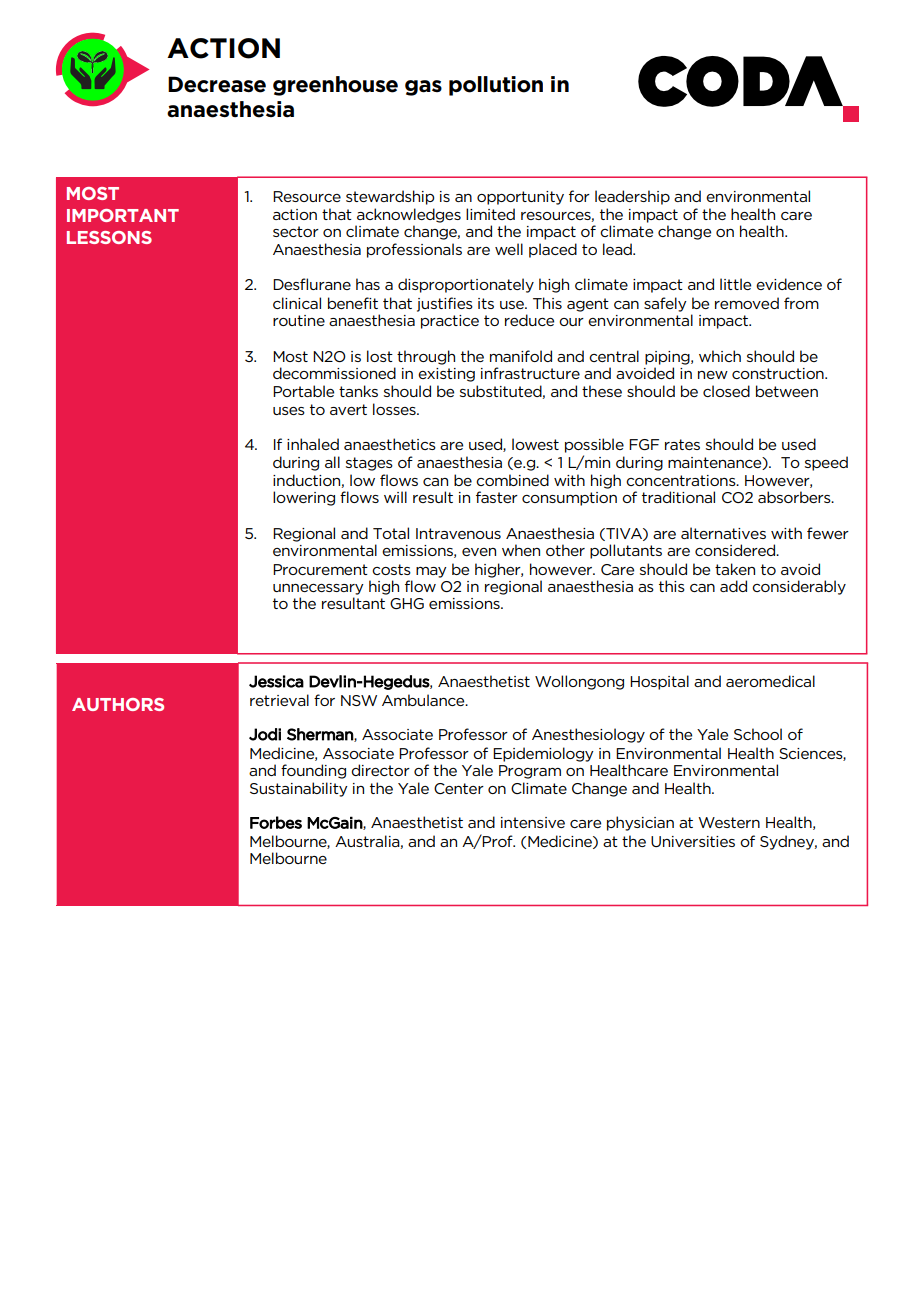 This screenshot has height=1308, width=924. What do you see at coordinates (313, 444) in the screenshot?
I see `inhaled` at bounding box center [313, 444].
